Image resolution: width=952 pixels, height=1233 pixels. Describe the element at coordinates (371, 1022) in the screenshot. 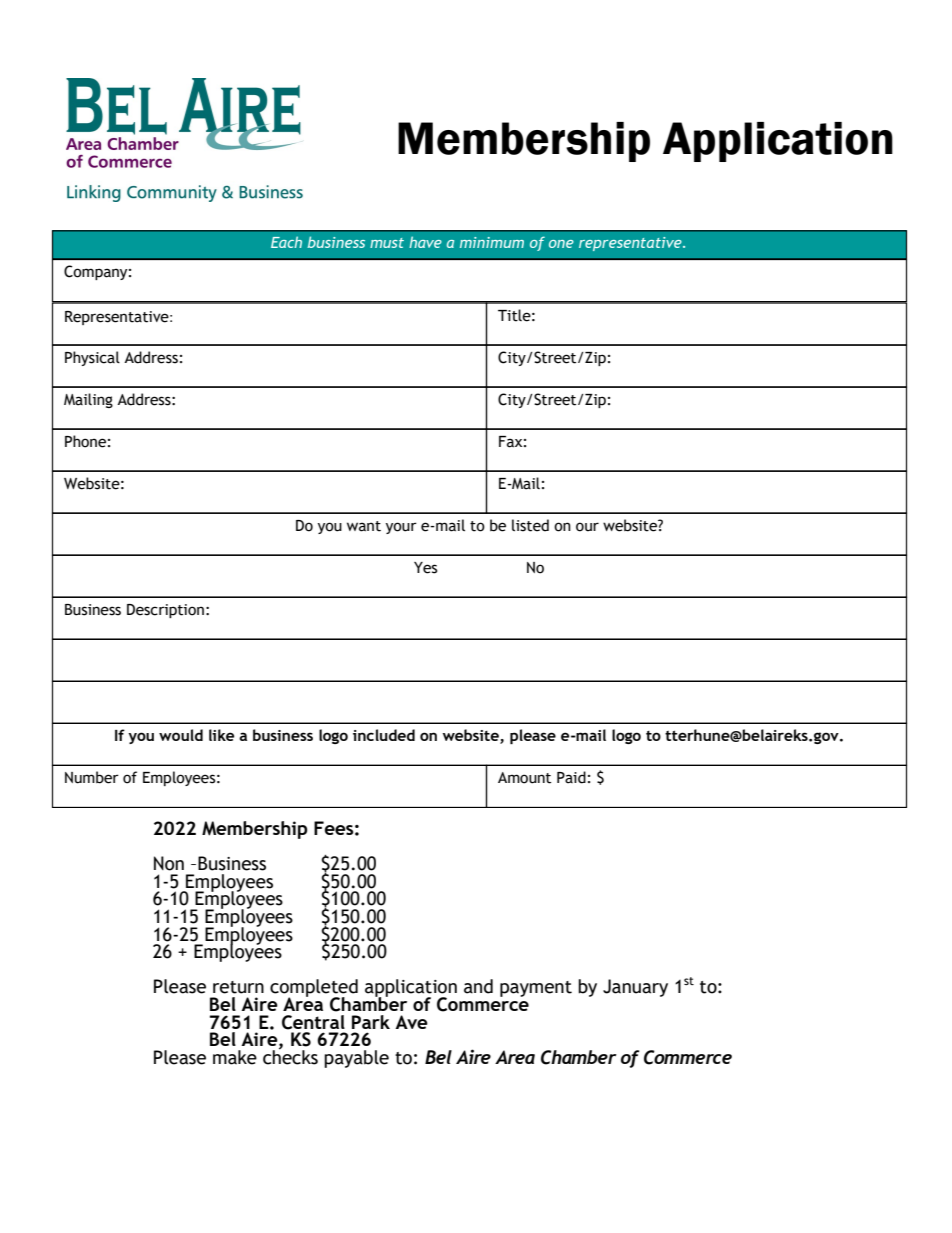

I see `Park` at that location.
